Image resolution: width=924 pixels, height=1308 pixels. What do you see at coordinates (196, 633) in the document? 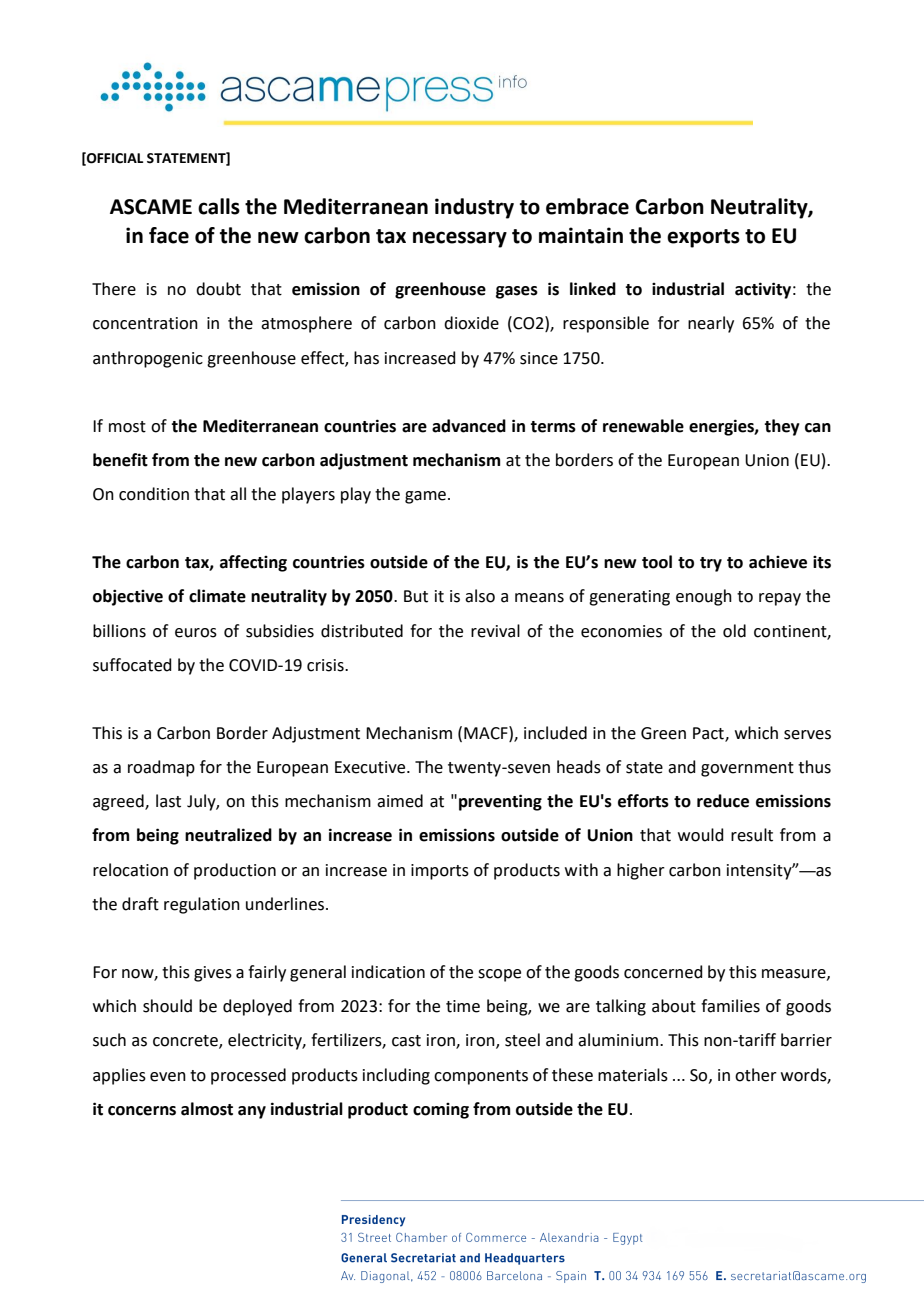
I see `euros` at bounding box center [196, 633].
